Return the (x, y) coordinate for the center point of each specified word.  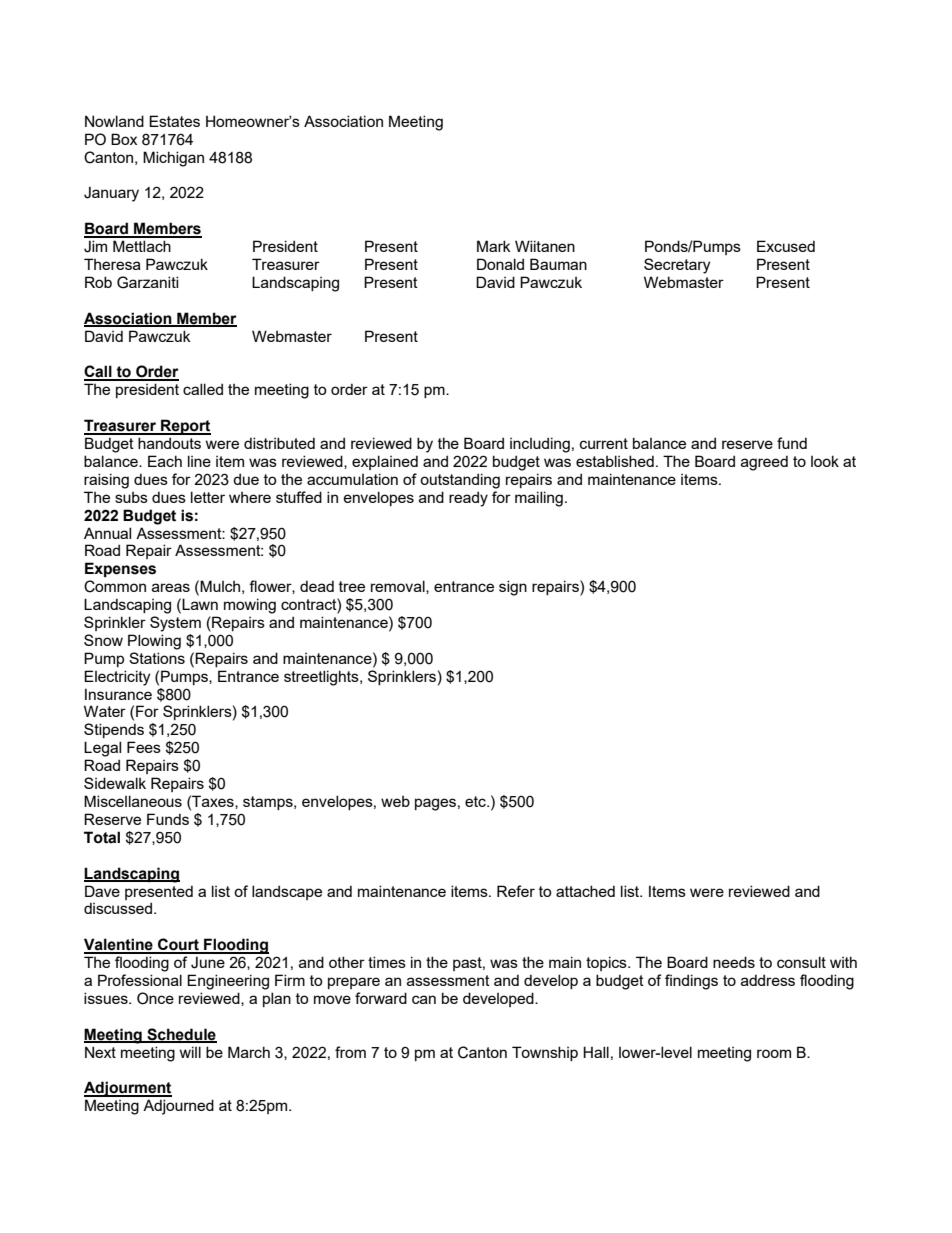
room (774, 1053)
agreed (764, 463)
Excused (786, 246)
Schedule (181, 1035)
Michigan (173, 159)
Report (185, 427)
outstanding (460, 481)
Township (545, 1053)
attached (585, 891)
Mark (494, 246)
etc (476, 801)
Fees (144, 747)
